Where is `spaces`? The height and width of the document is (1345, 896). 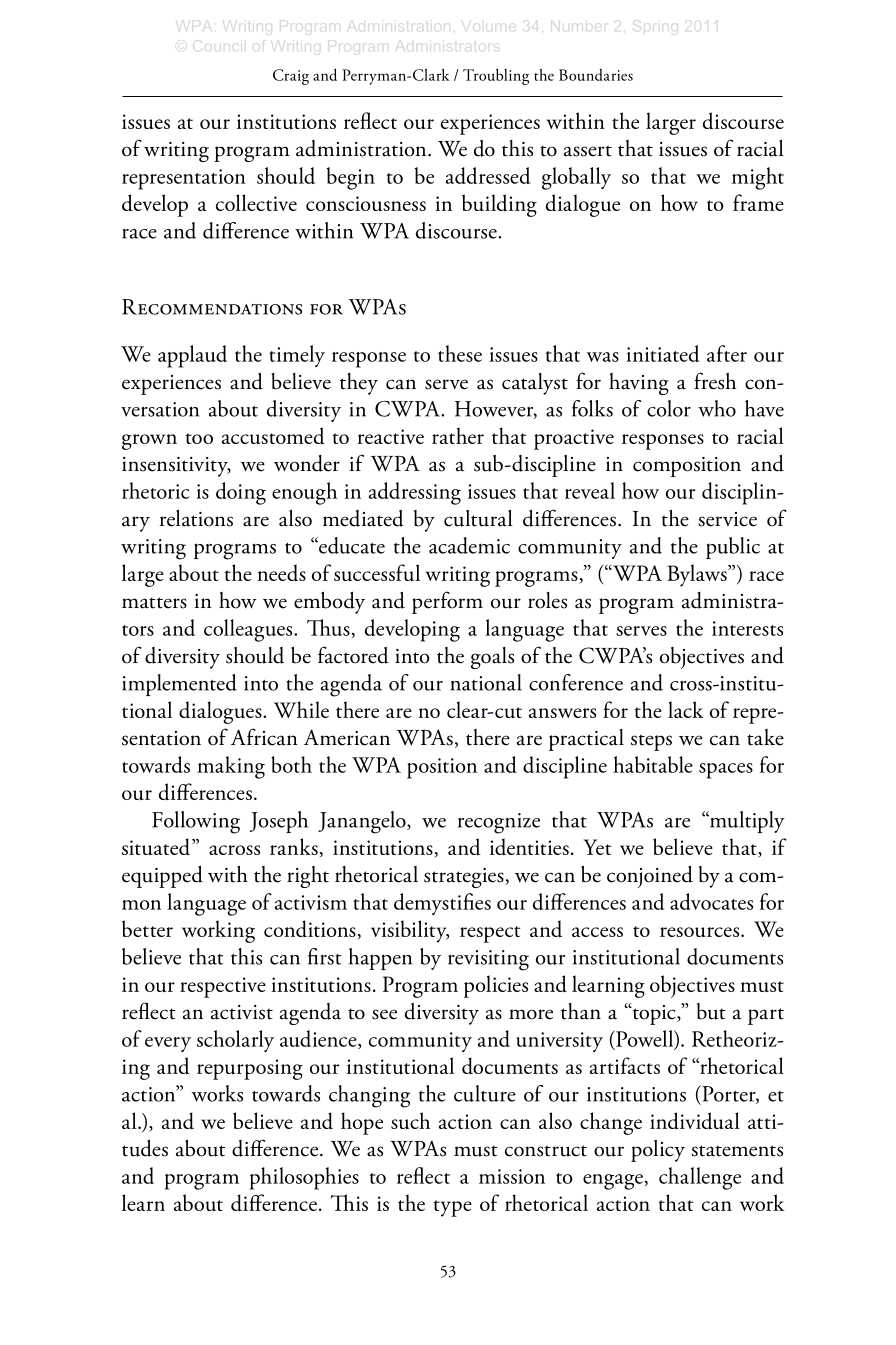 spaces is located at coordinates (726, 771).
